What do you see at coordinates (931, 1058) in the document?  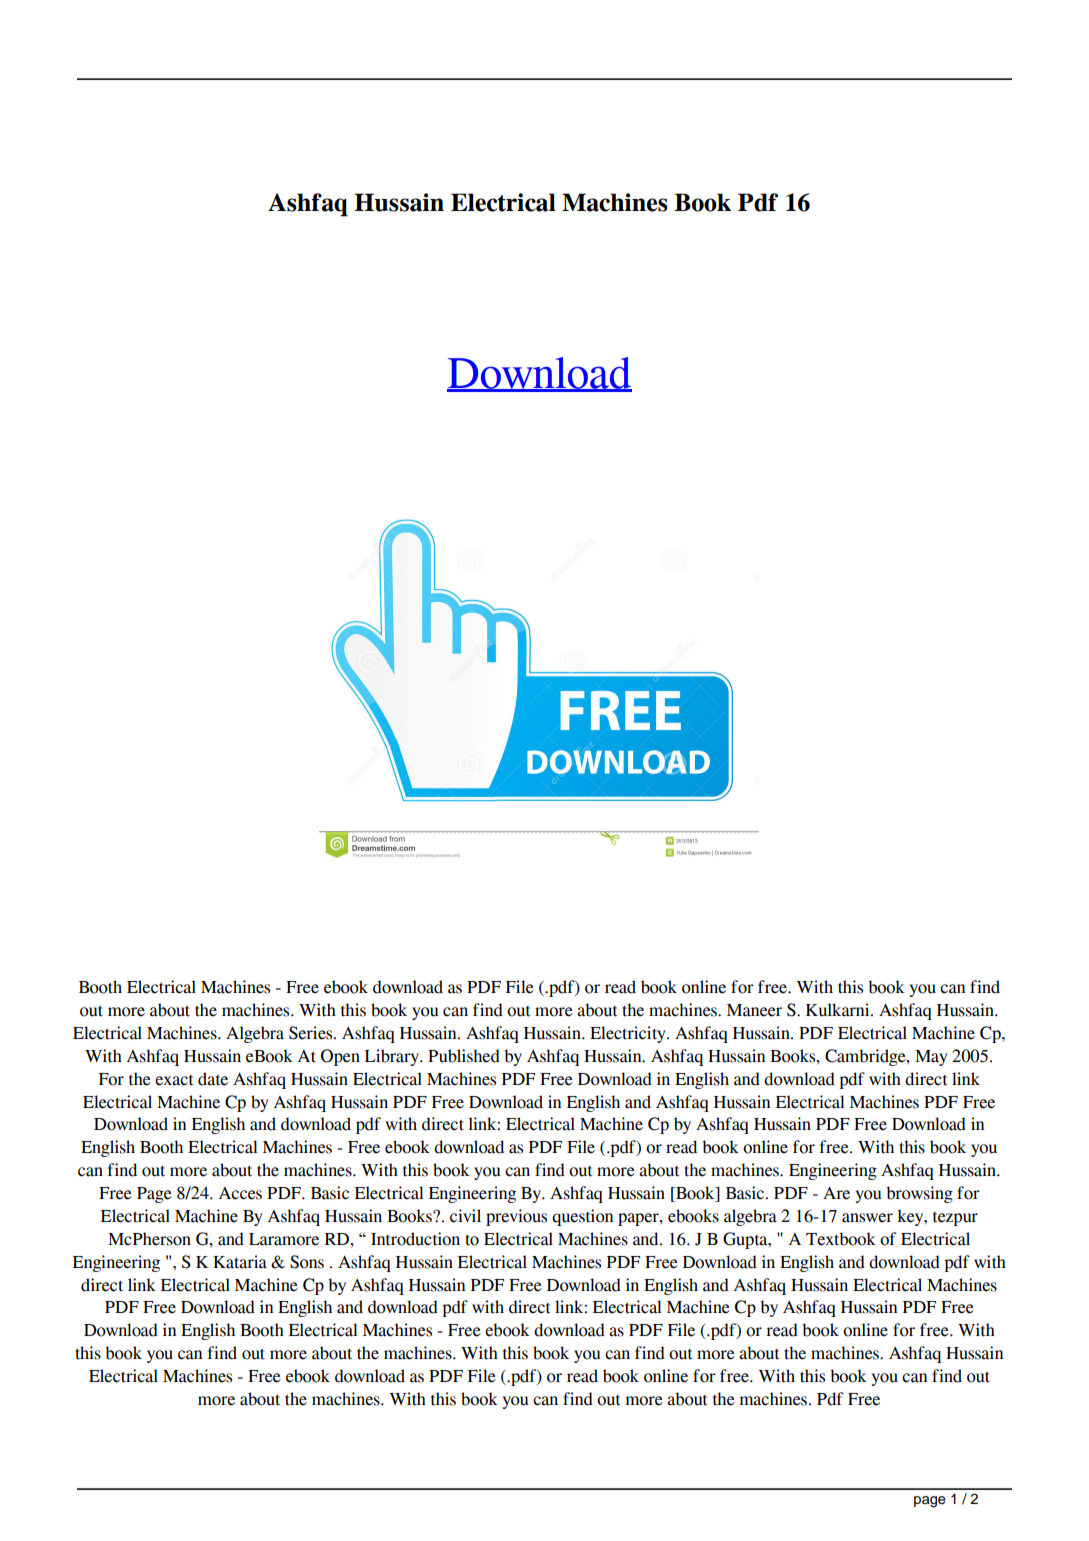 I see `May` at bounding box center [931, 1058].
